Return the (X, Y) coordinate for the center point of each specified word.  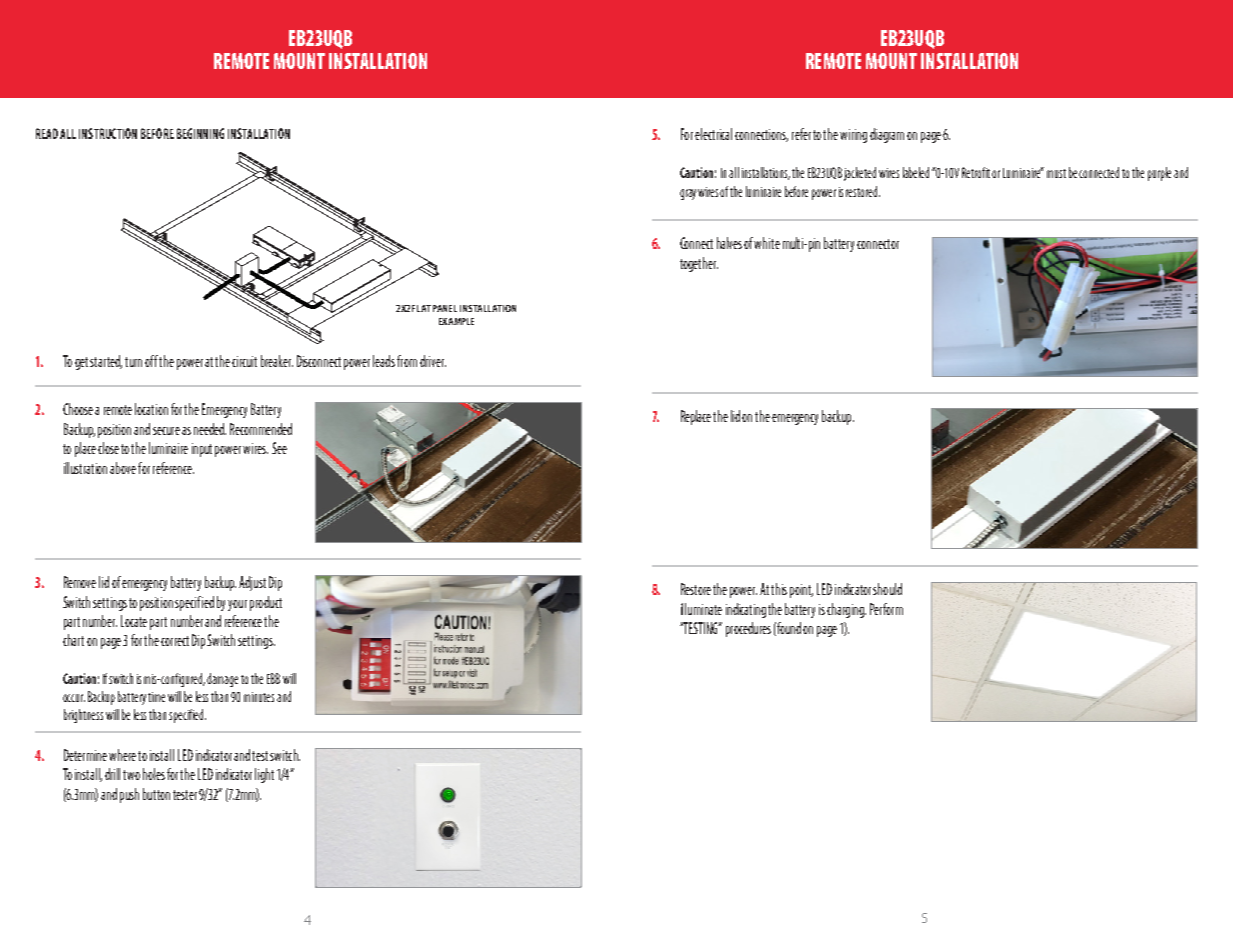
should (887, 589)
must (1056, 173)
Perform (886, 609)
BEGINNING (200, 133)
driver (433, 361)
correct (175, 641)
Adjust (252, 583)
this (779, 589)
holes (154, 774)
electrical (713, 134)
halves (729, 243)
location (151, 409)
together (699, 264)
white (767, 243)
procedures (748, 629)
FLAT (421, 308)
